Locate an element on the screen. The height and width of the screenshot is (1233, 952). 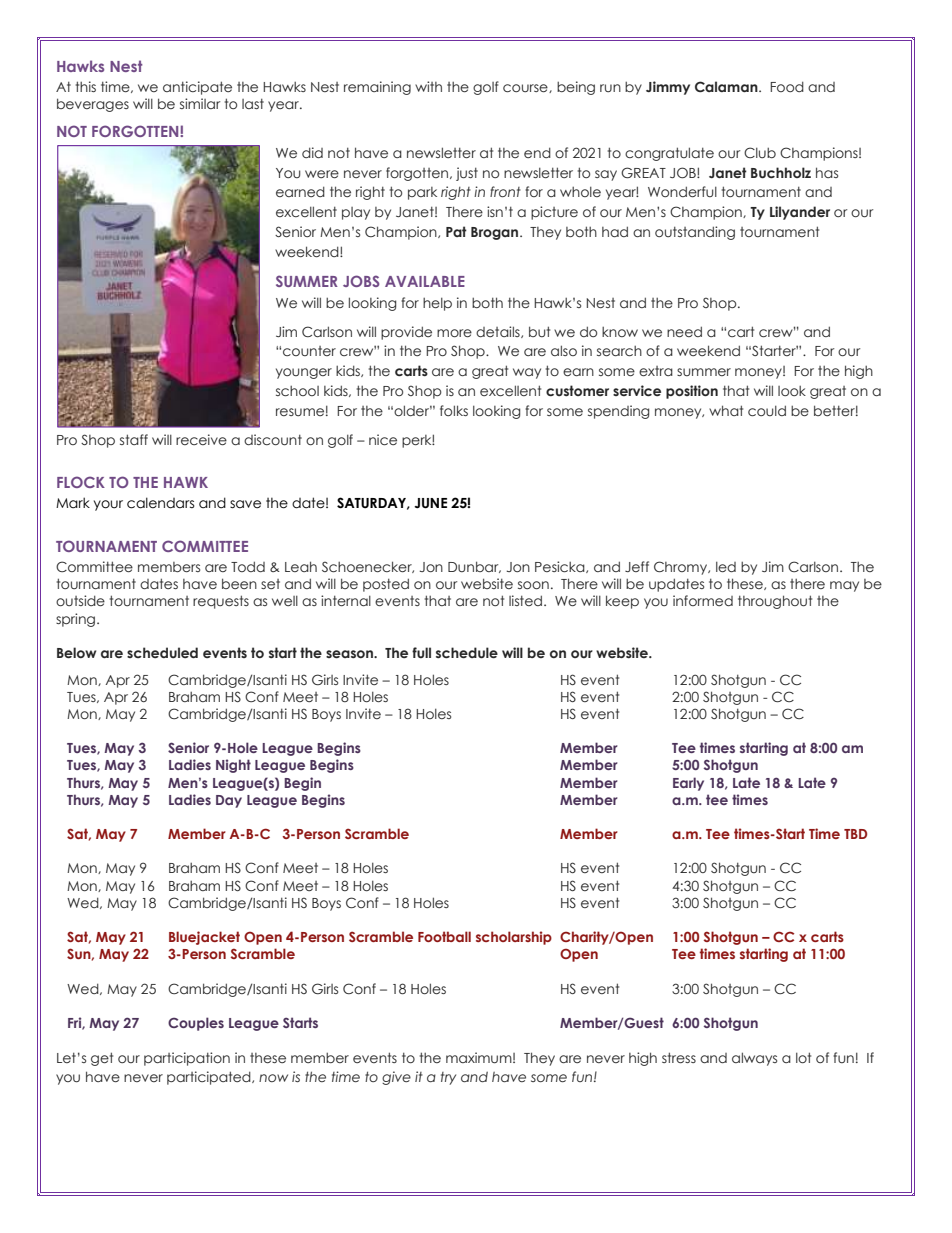
with is located at coordinates (428, 86).
